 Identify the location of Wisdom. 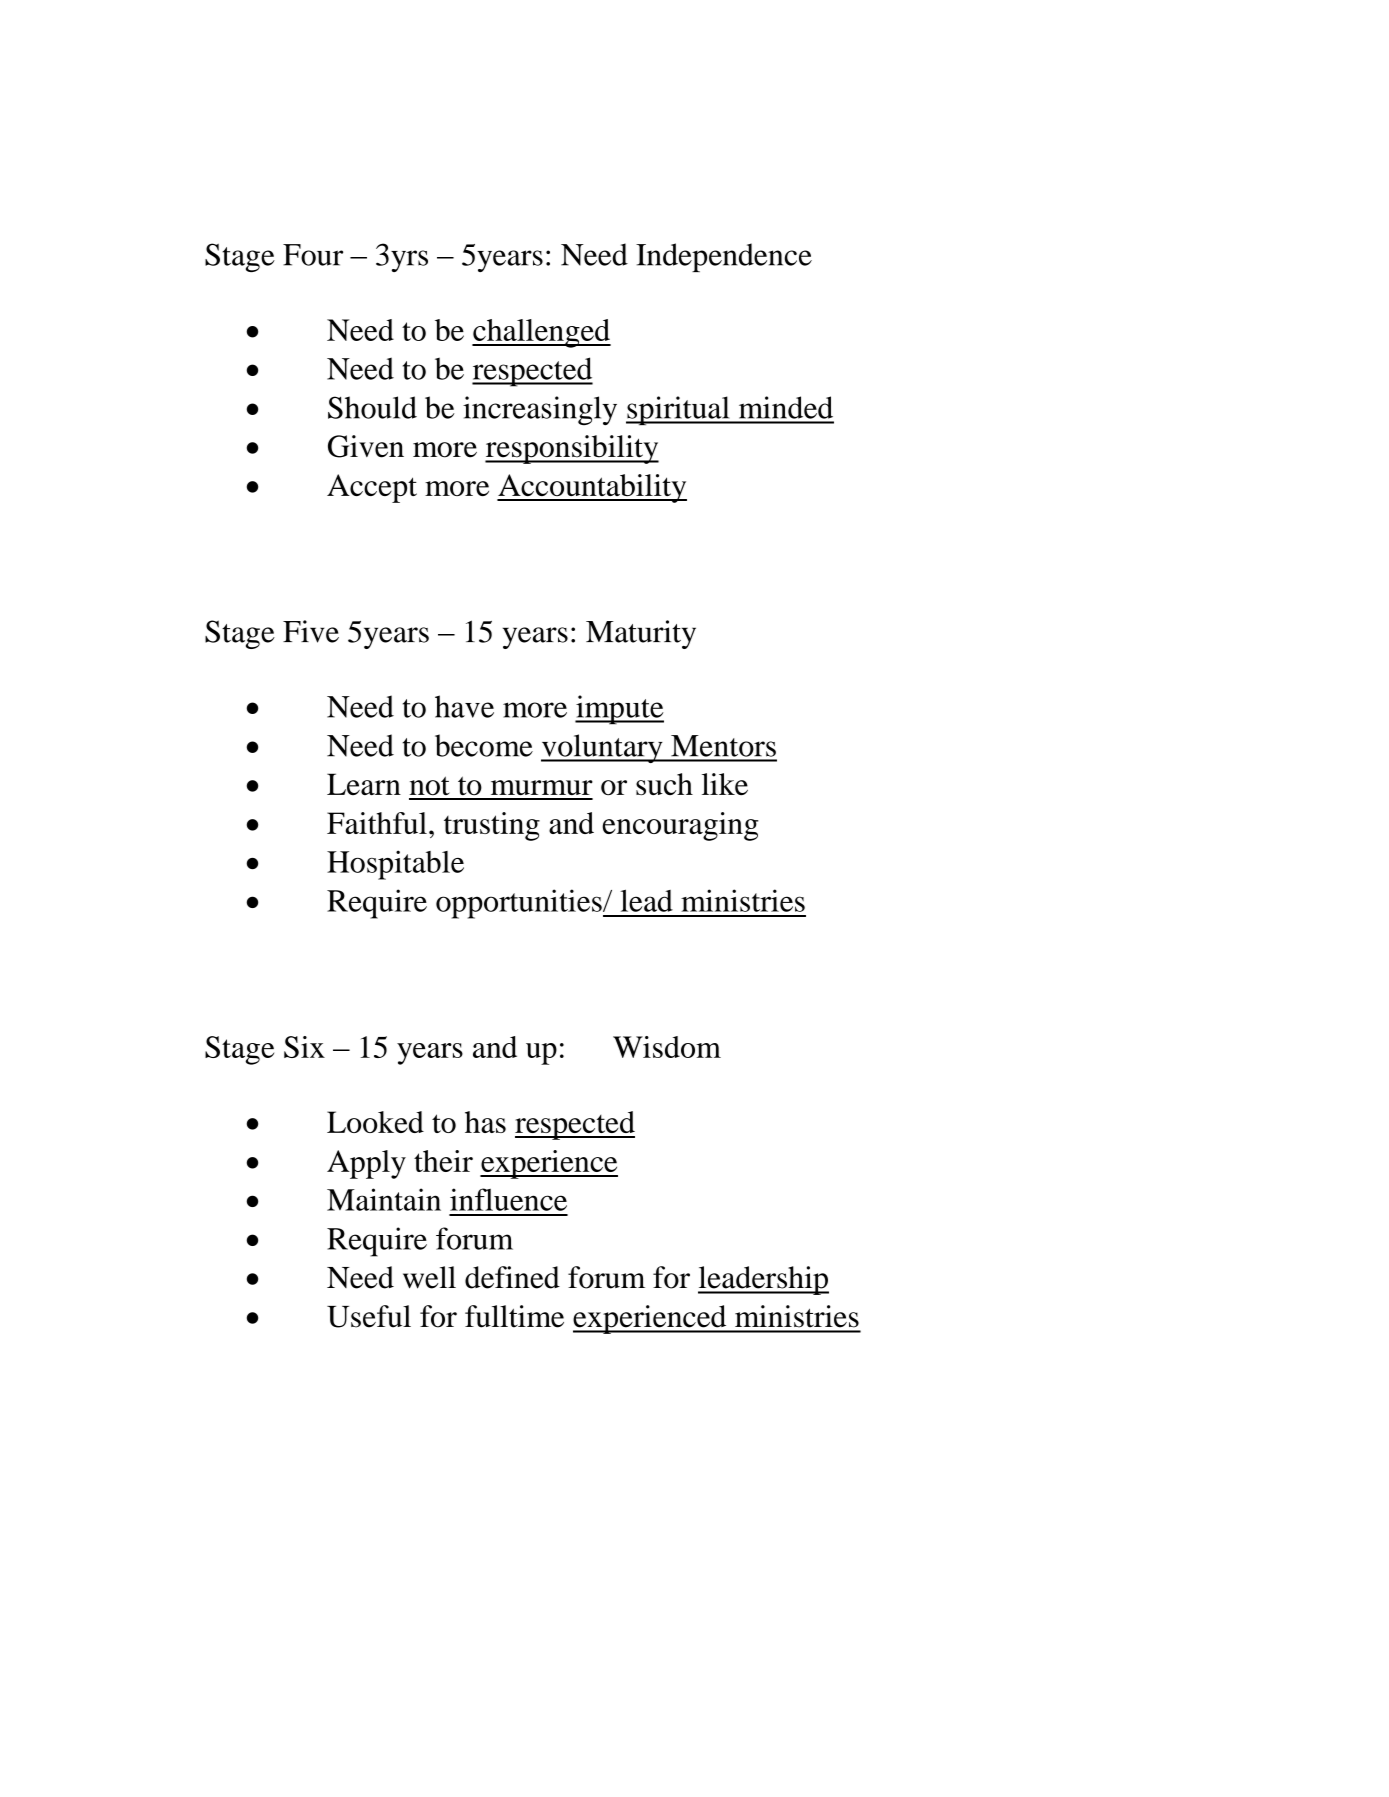
(667, 1047).
